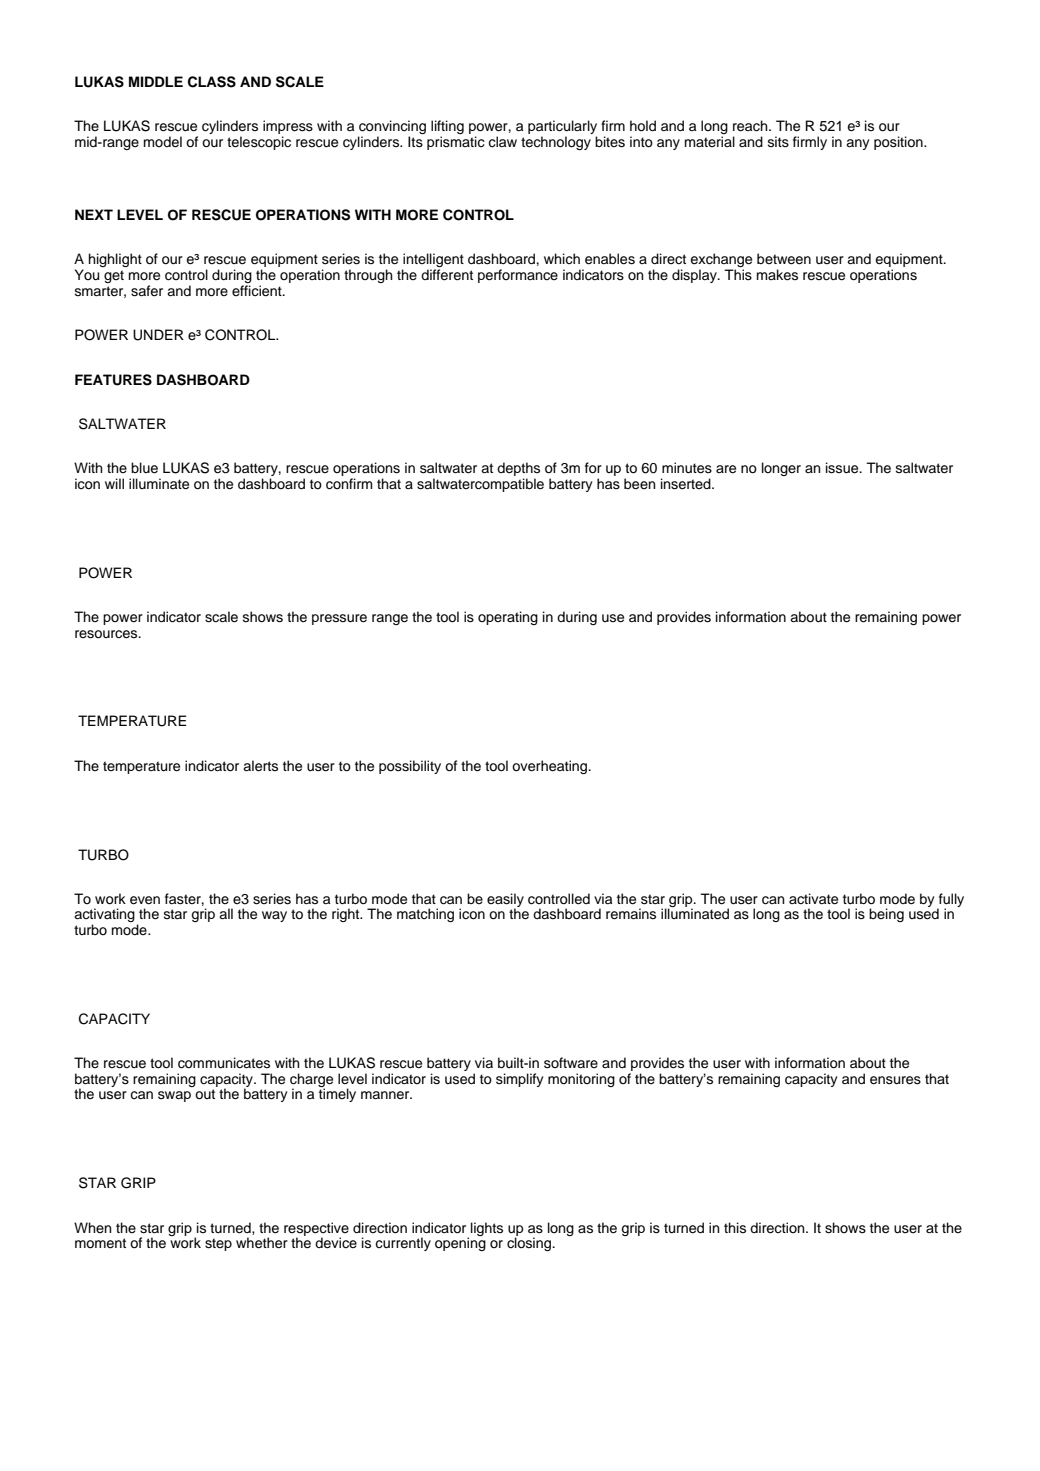  What do you see at coordinates (218, 1244) in the document?
I see `step` at bounding box center [218, 1244].
